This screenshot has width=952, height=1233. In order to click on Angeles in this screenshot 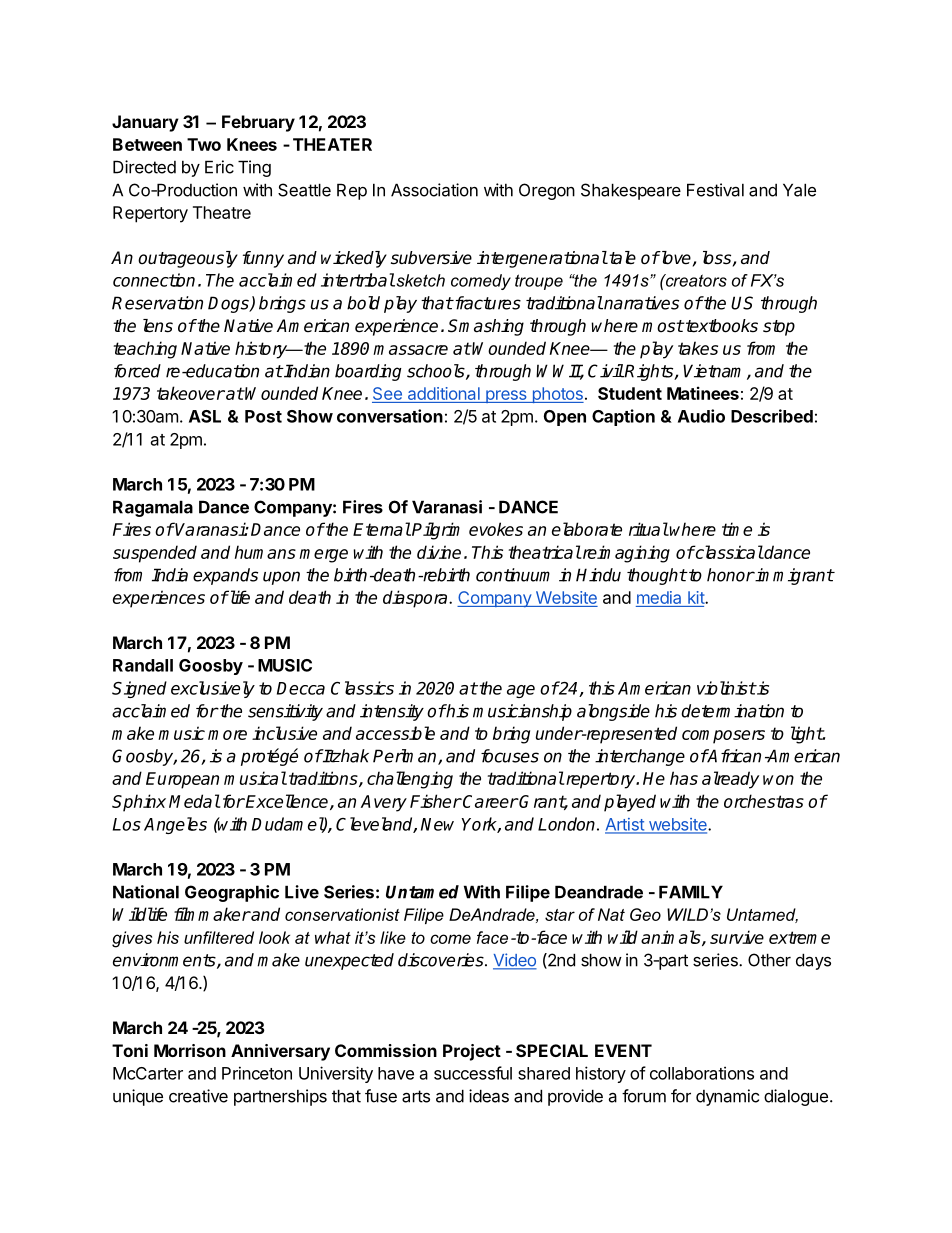, I will do `click(175, 825)`.
